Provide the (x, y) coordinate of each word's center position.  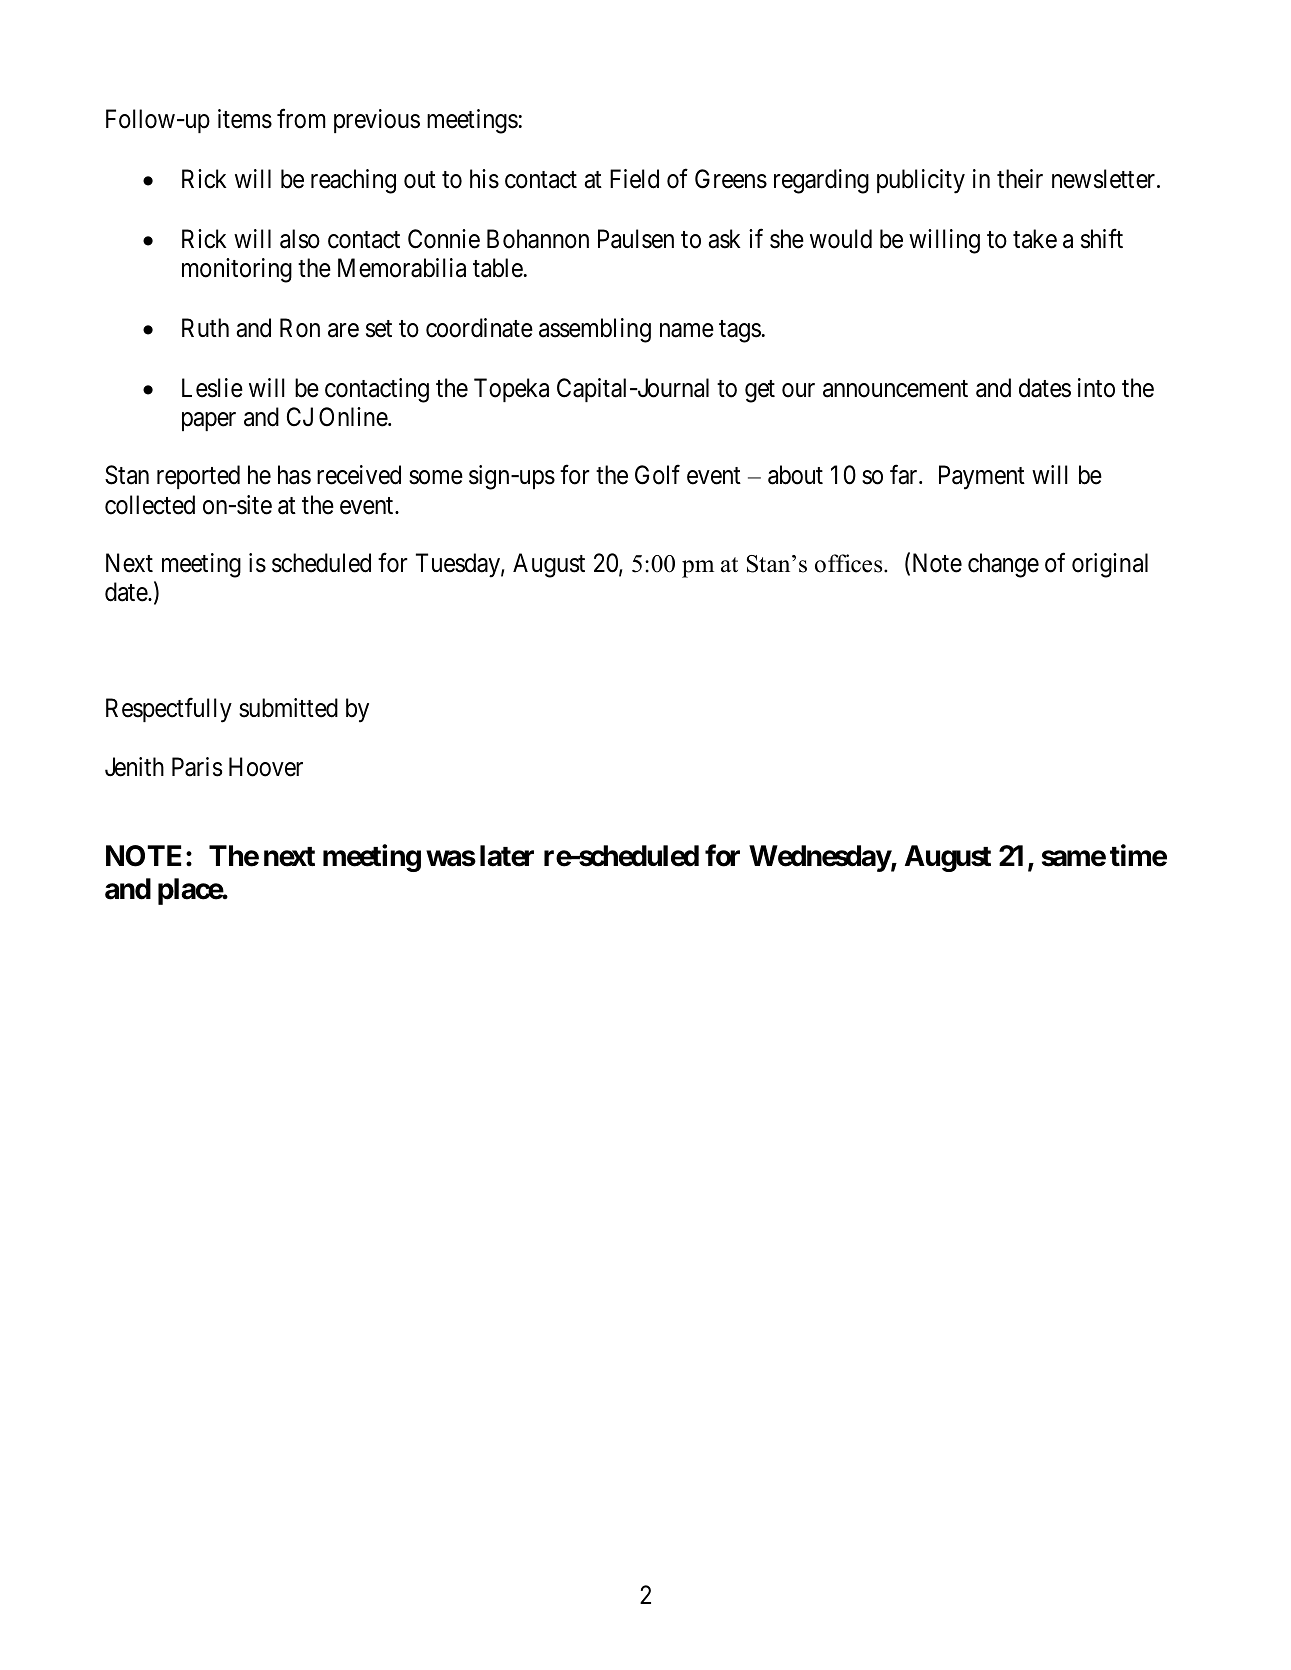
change (1003, 565)
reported (198, 477)
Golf (657, 475)
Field (634, 179)
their (1020, 179)
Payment (982, 478)
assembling (595, 330)
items (245, 119)
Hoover (266, 767)
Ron (300, 328)
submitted (288, 708)
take (1035, 239)
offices (850, 563)
